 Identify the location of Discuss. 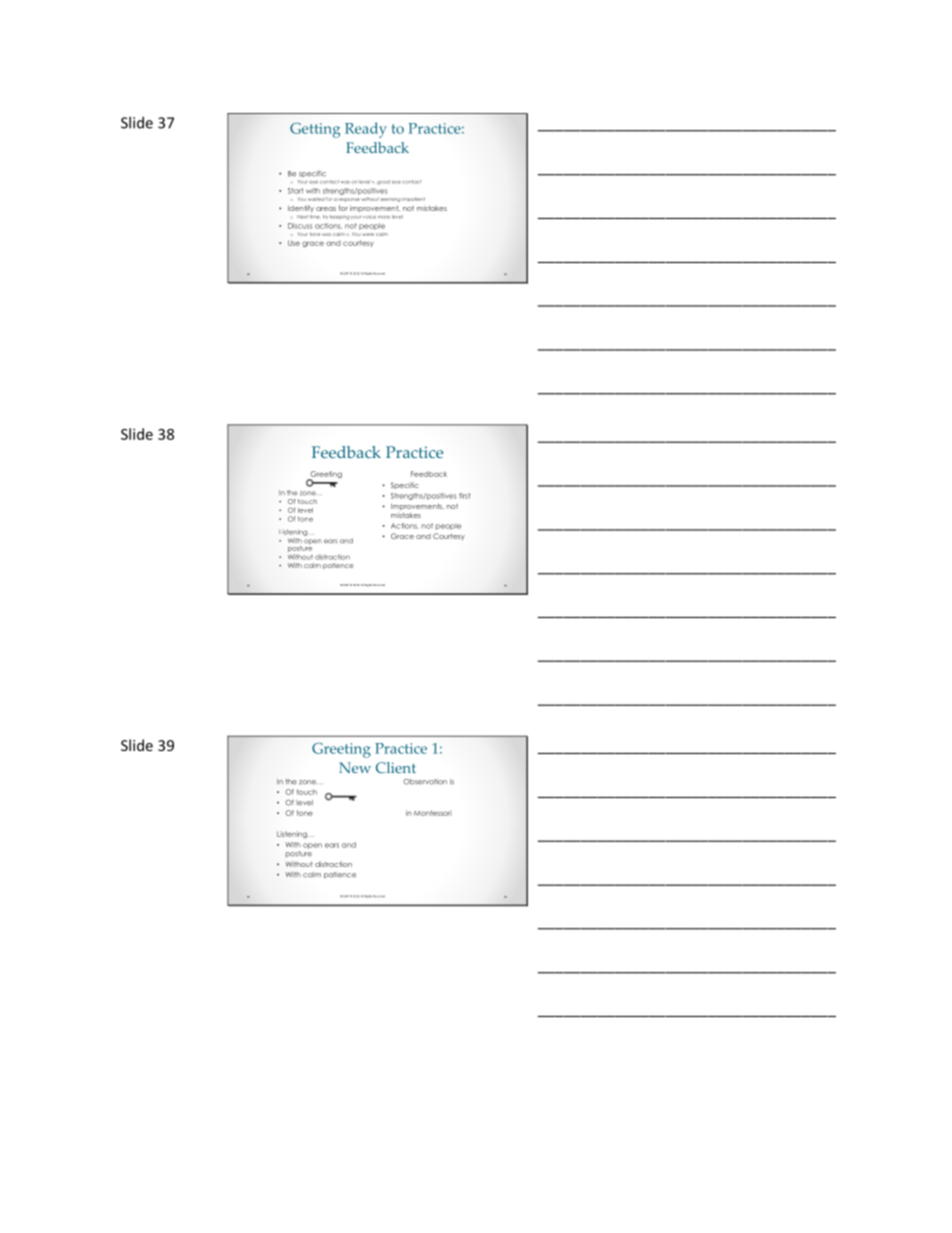
(300, 226).
